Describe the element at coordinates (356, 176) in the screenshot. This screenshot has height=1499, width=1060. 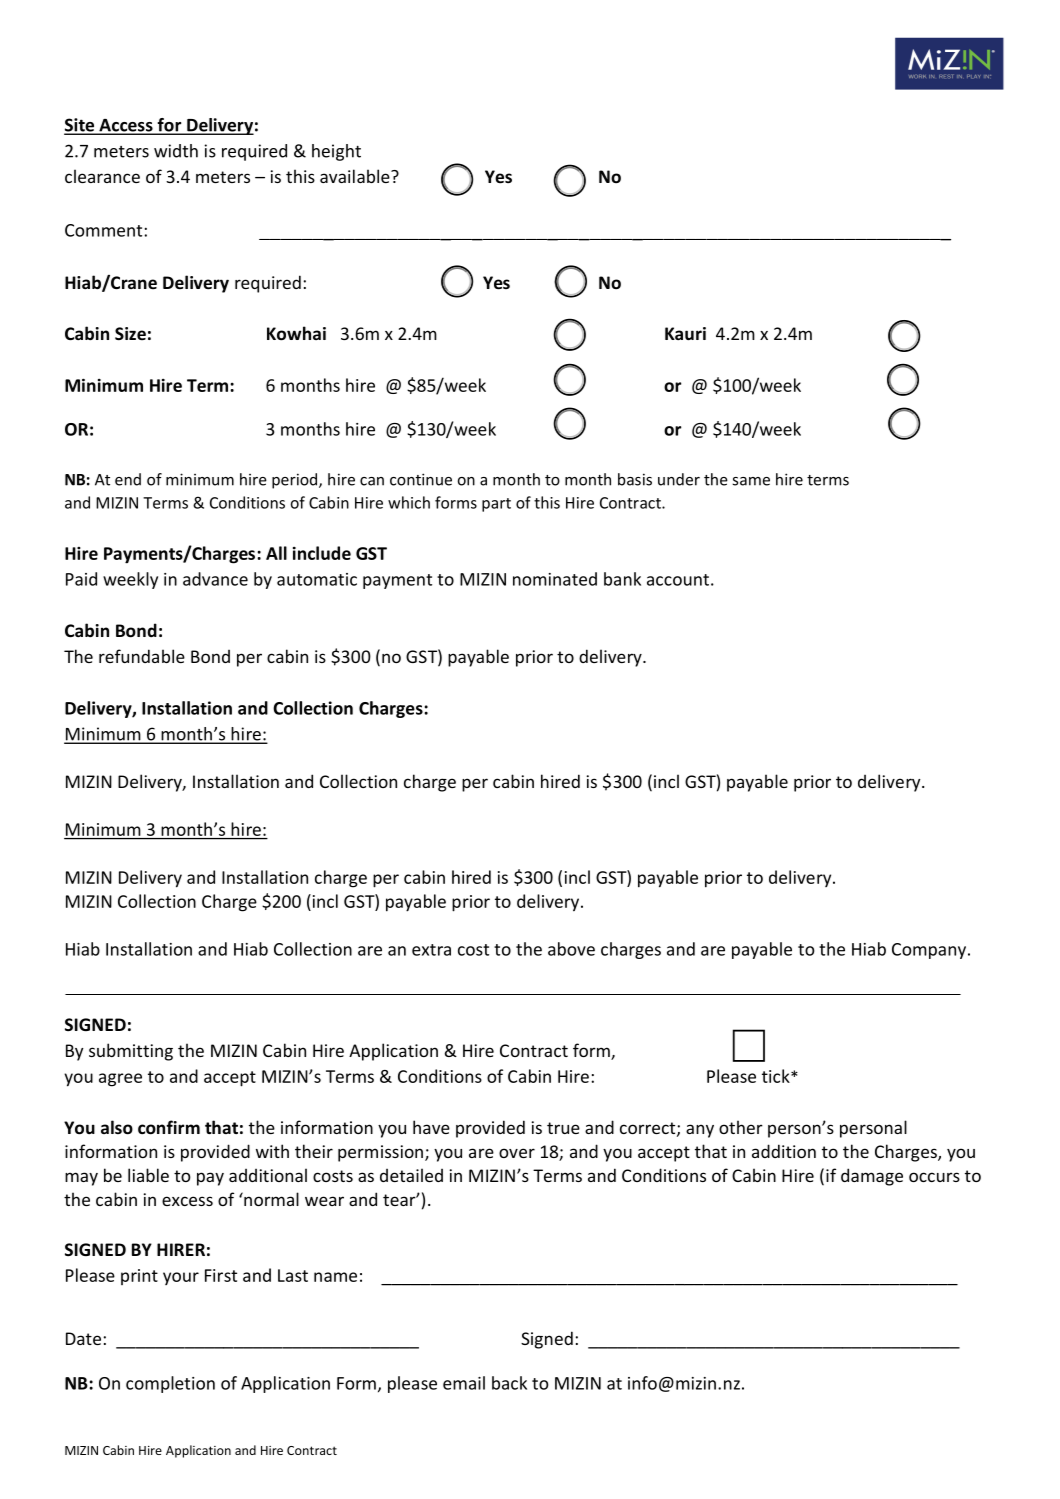
I see `available` at that location.
